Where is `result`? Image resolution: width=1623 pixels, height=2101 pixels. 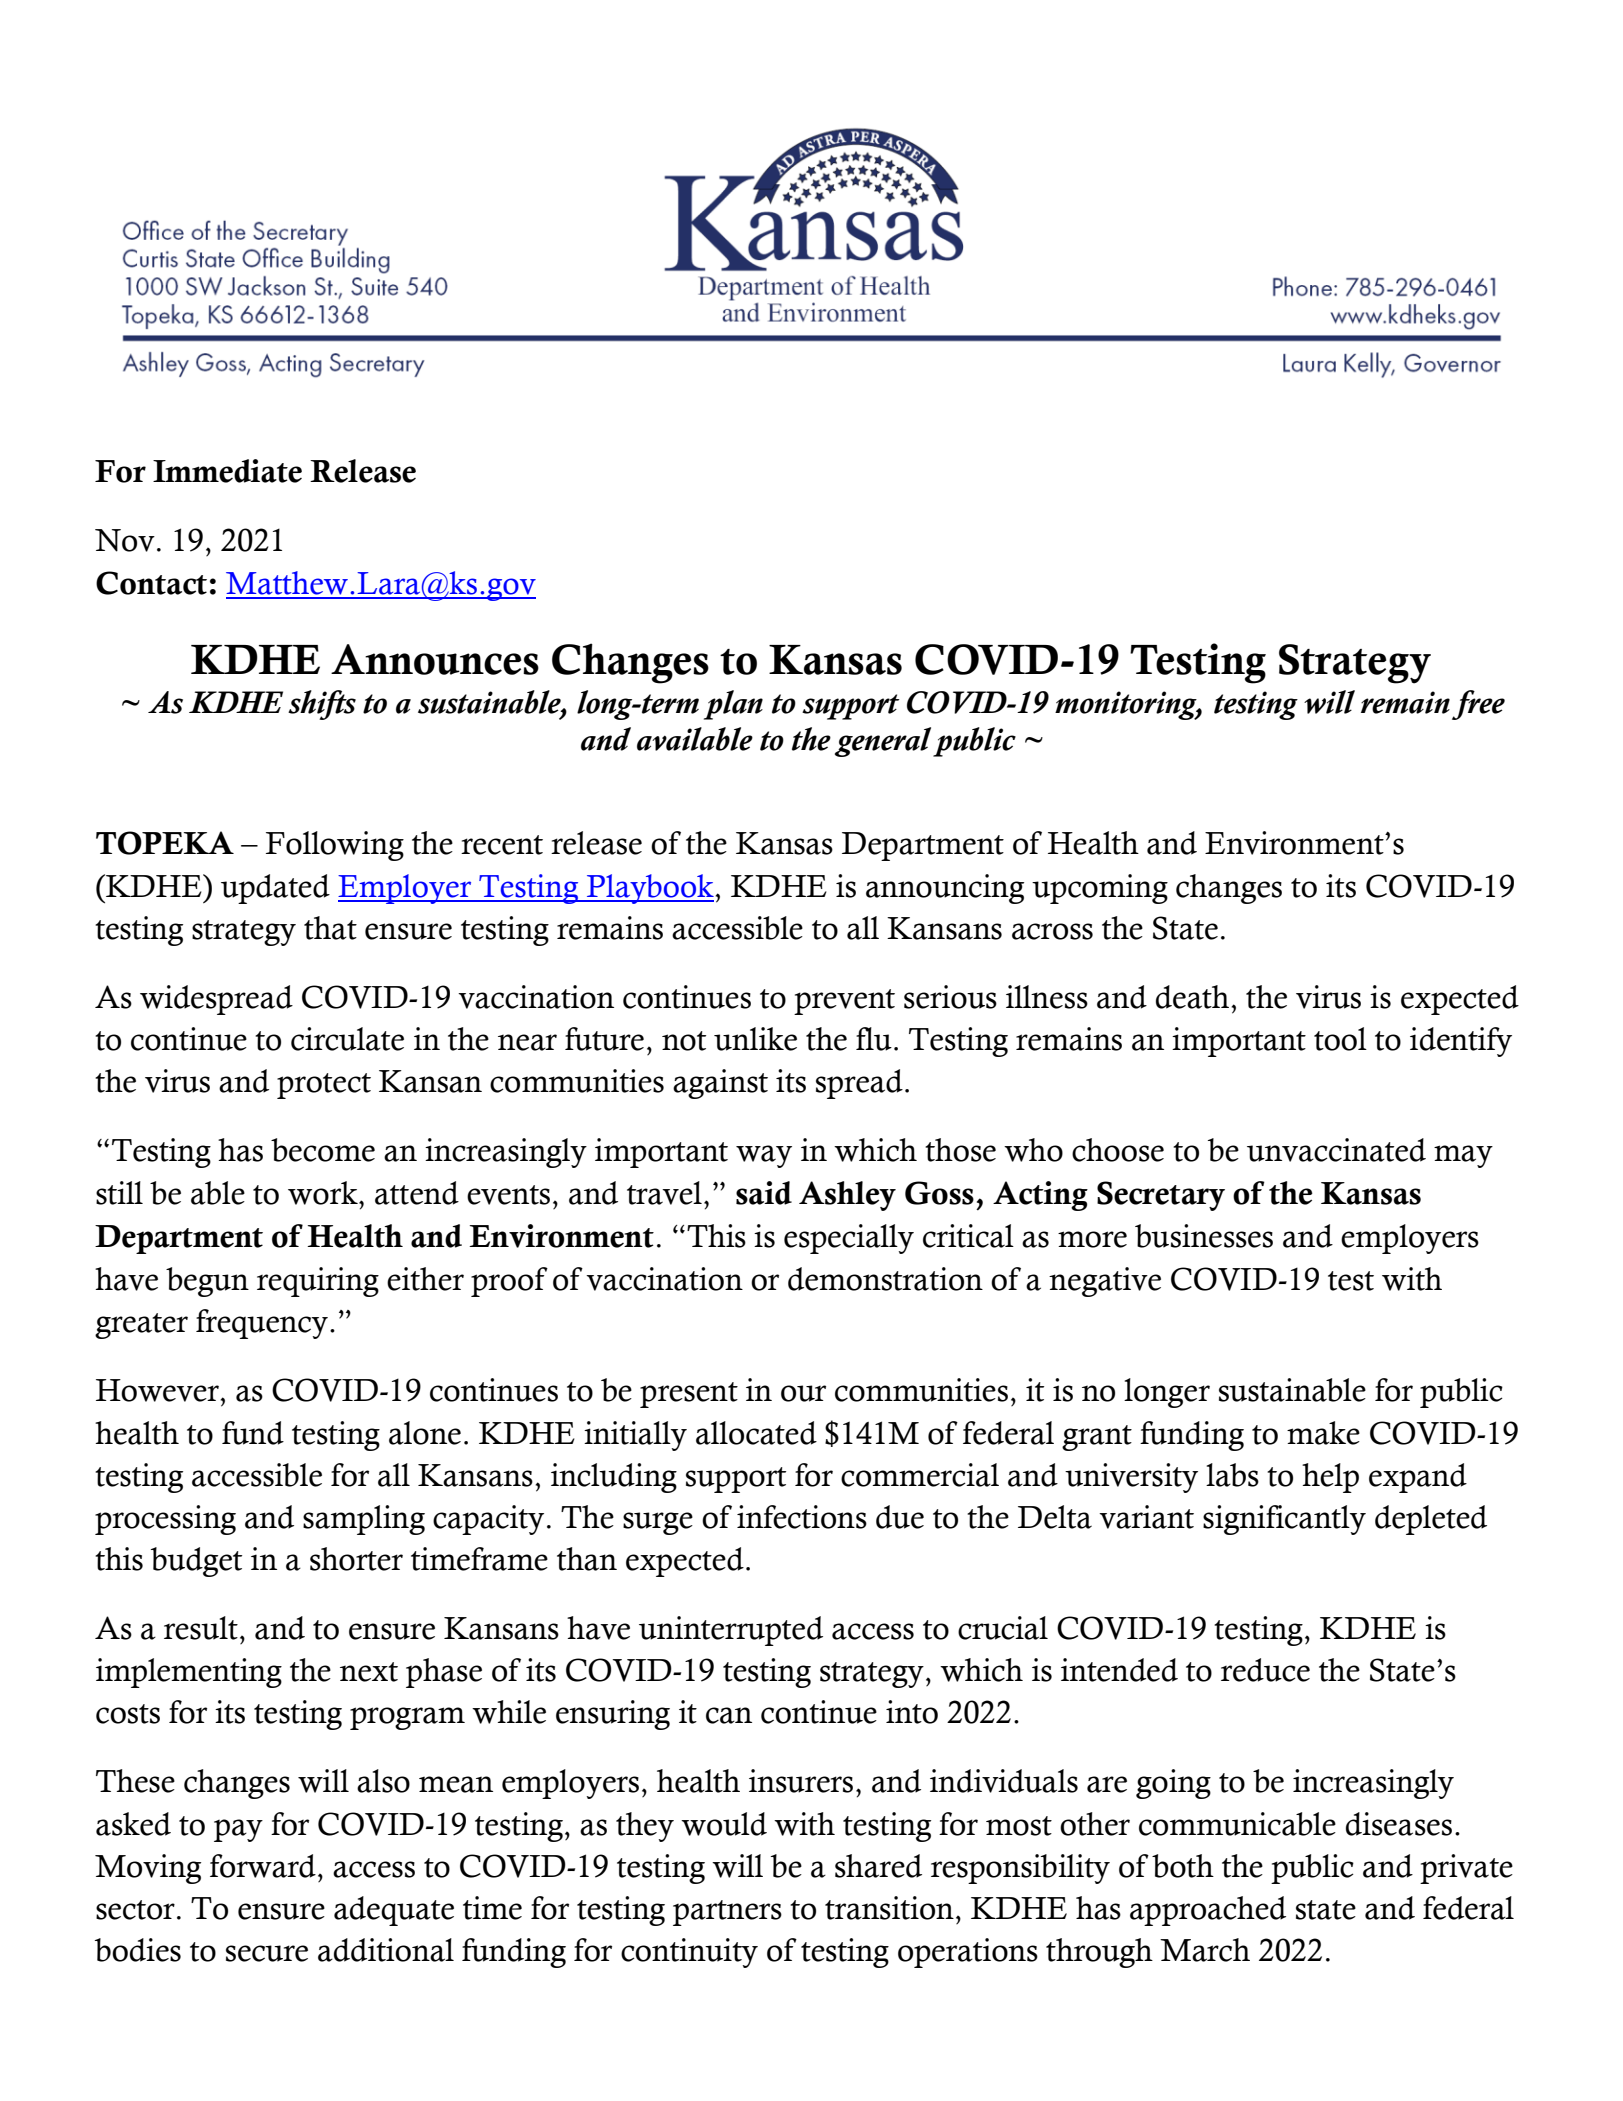 result is located at coordinates (201, 1628).
